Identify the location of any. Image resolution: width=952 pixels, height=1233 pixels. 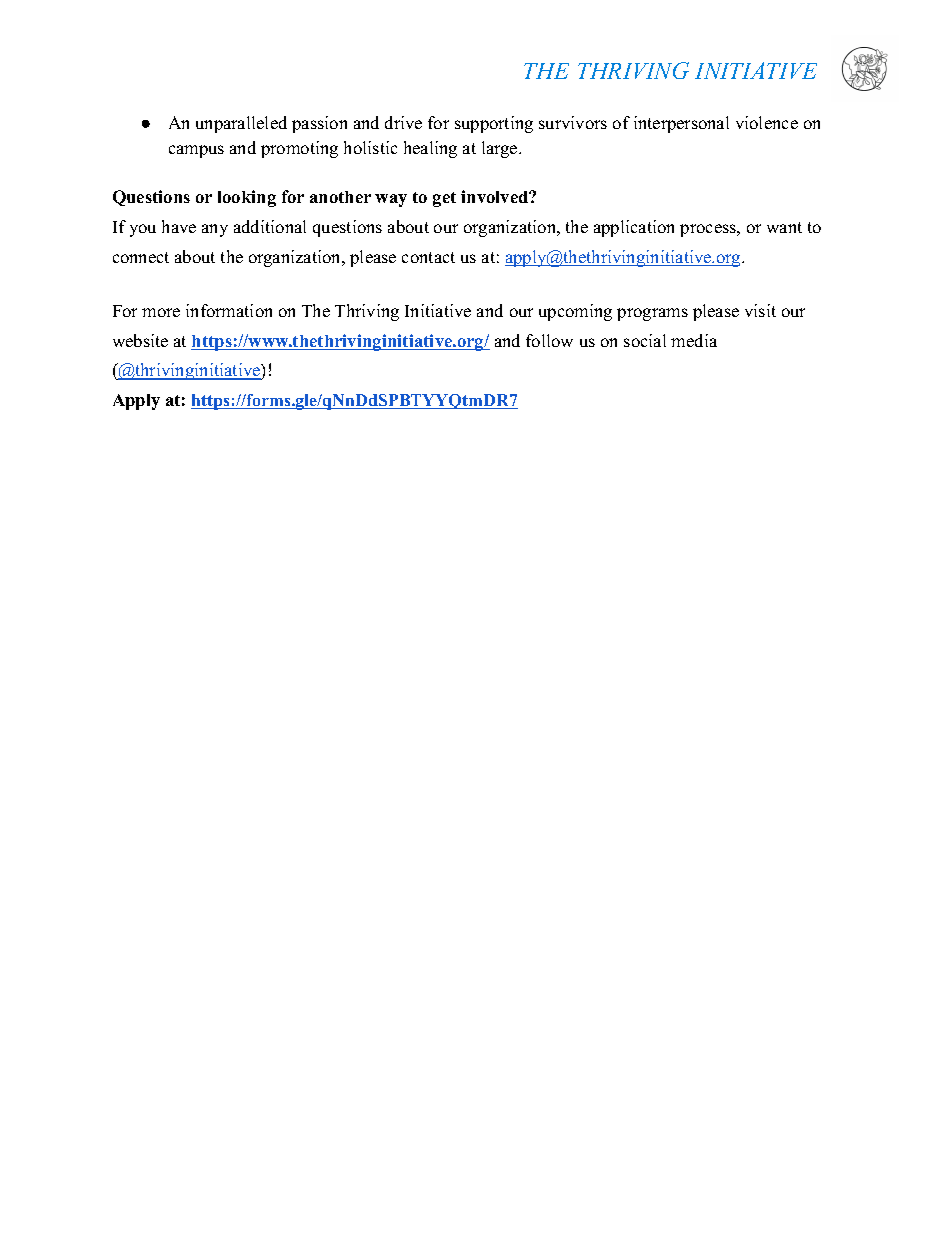
(215, 230).
